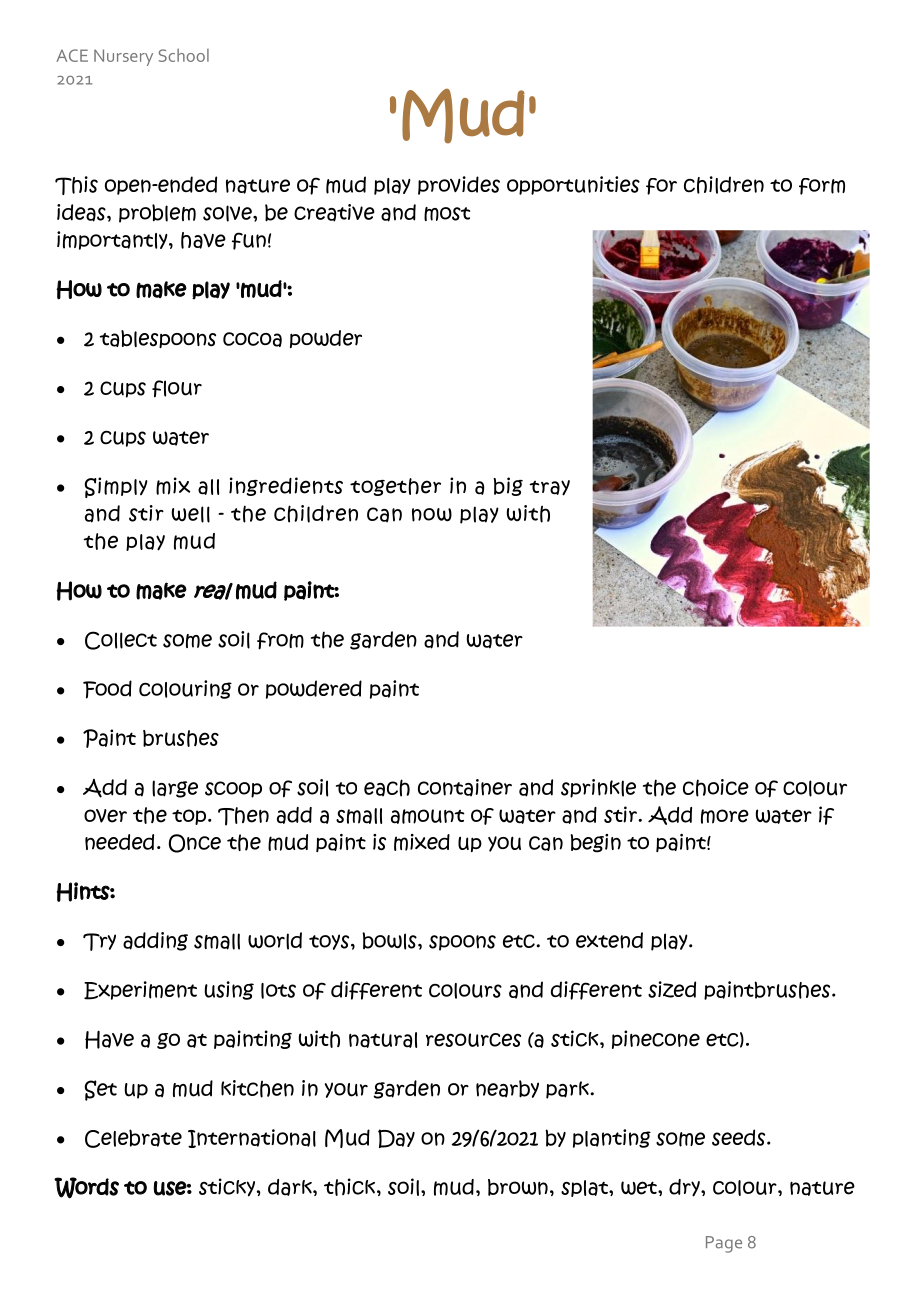 Image resolution: width=924 pixels, height=1309 pixels. I want to click on Once, so click(195, 843).
